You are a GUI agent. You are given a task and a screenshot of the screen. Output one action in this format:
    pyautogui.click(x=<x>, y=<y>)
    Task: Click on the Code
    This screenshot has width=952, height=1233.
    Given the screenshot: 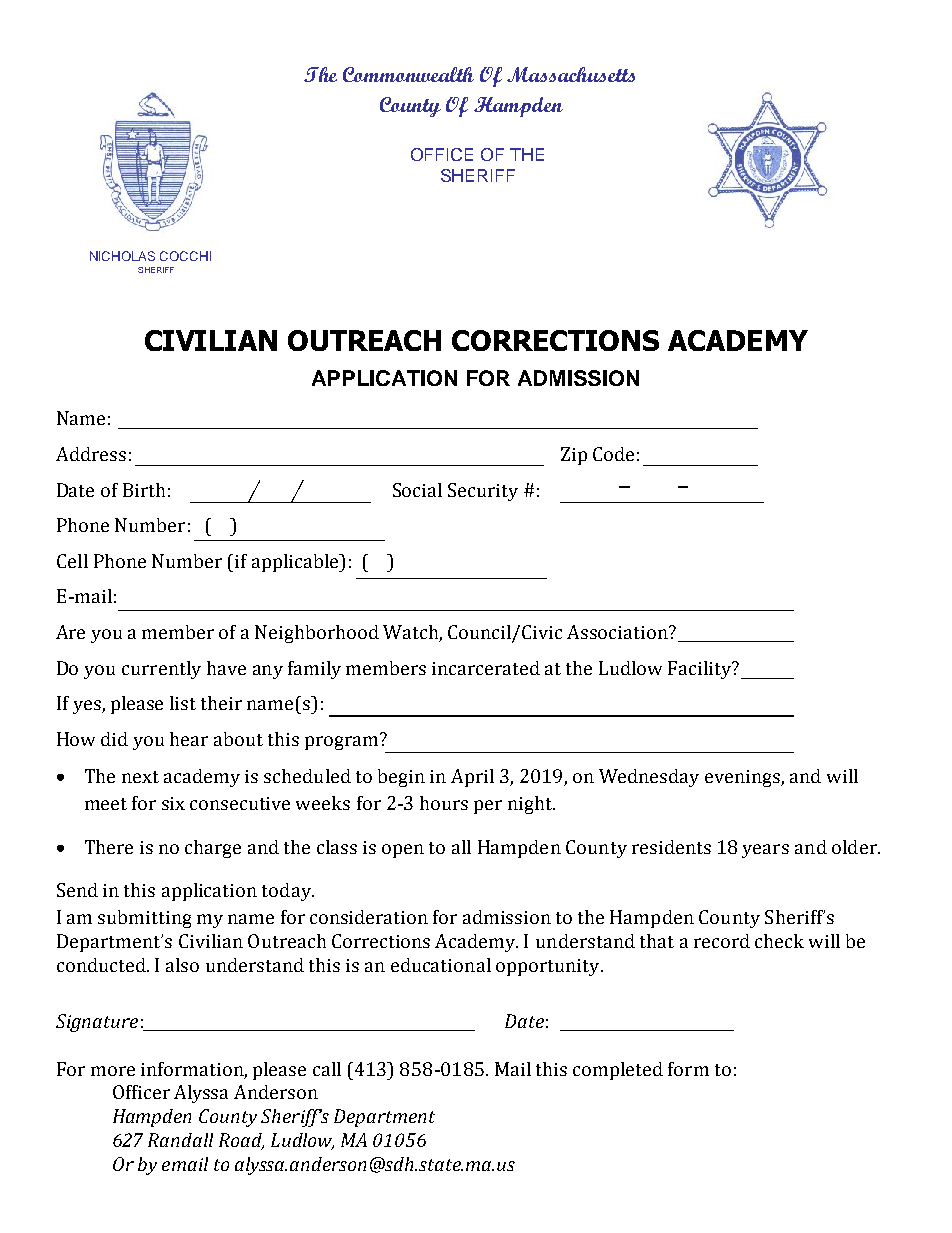 What is the action you would take?
    pyautogui.click(x=613, y=454)
